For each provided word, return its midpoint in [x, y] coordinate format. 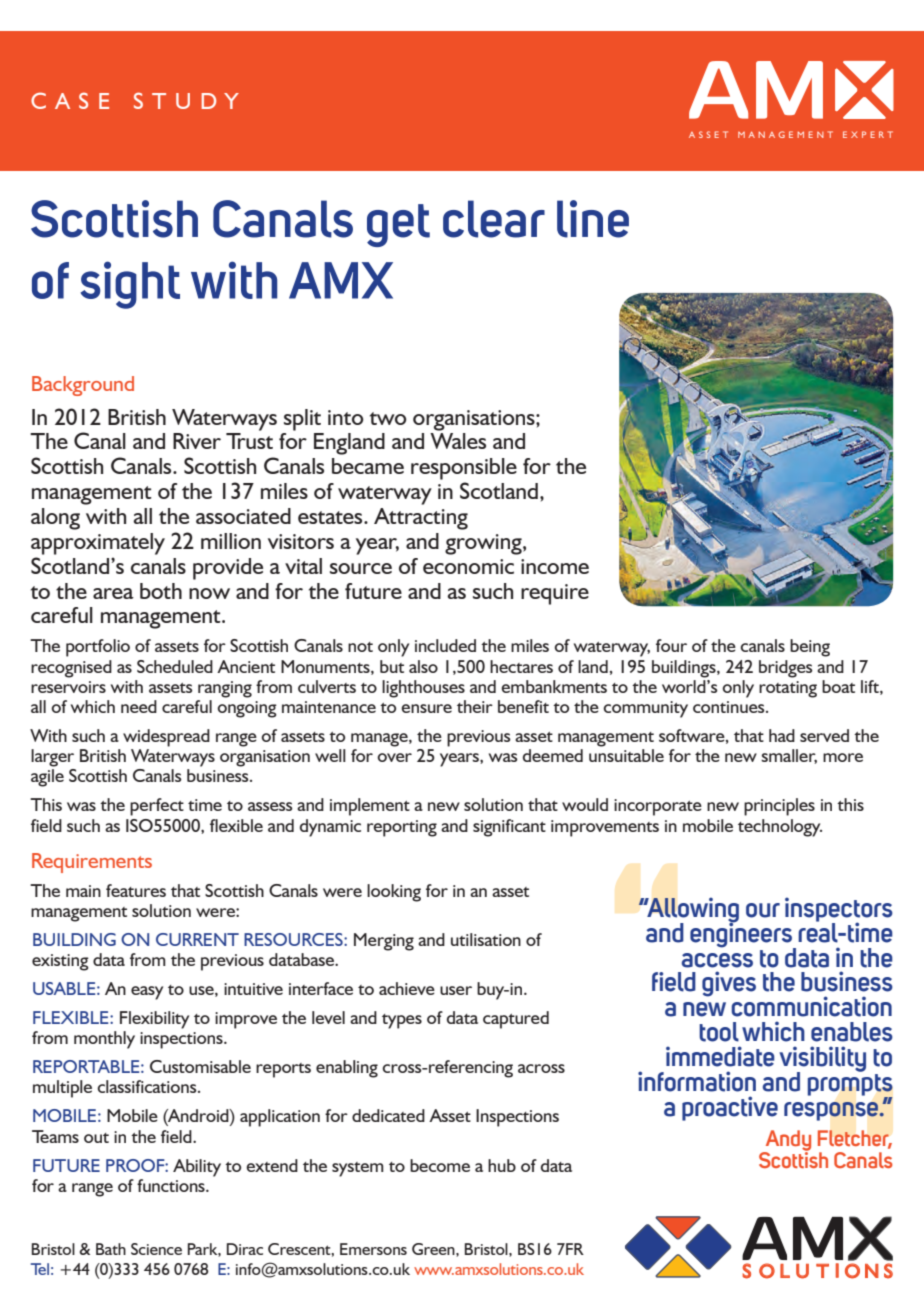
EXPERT [868, 134]
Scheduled [175, 666]
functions [172, 1185]
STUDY [186, 100]
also [423, 666]
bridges [786, 669]
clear [494, 219]
